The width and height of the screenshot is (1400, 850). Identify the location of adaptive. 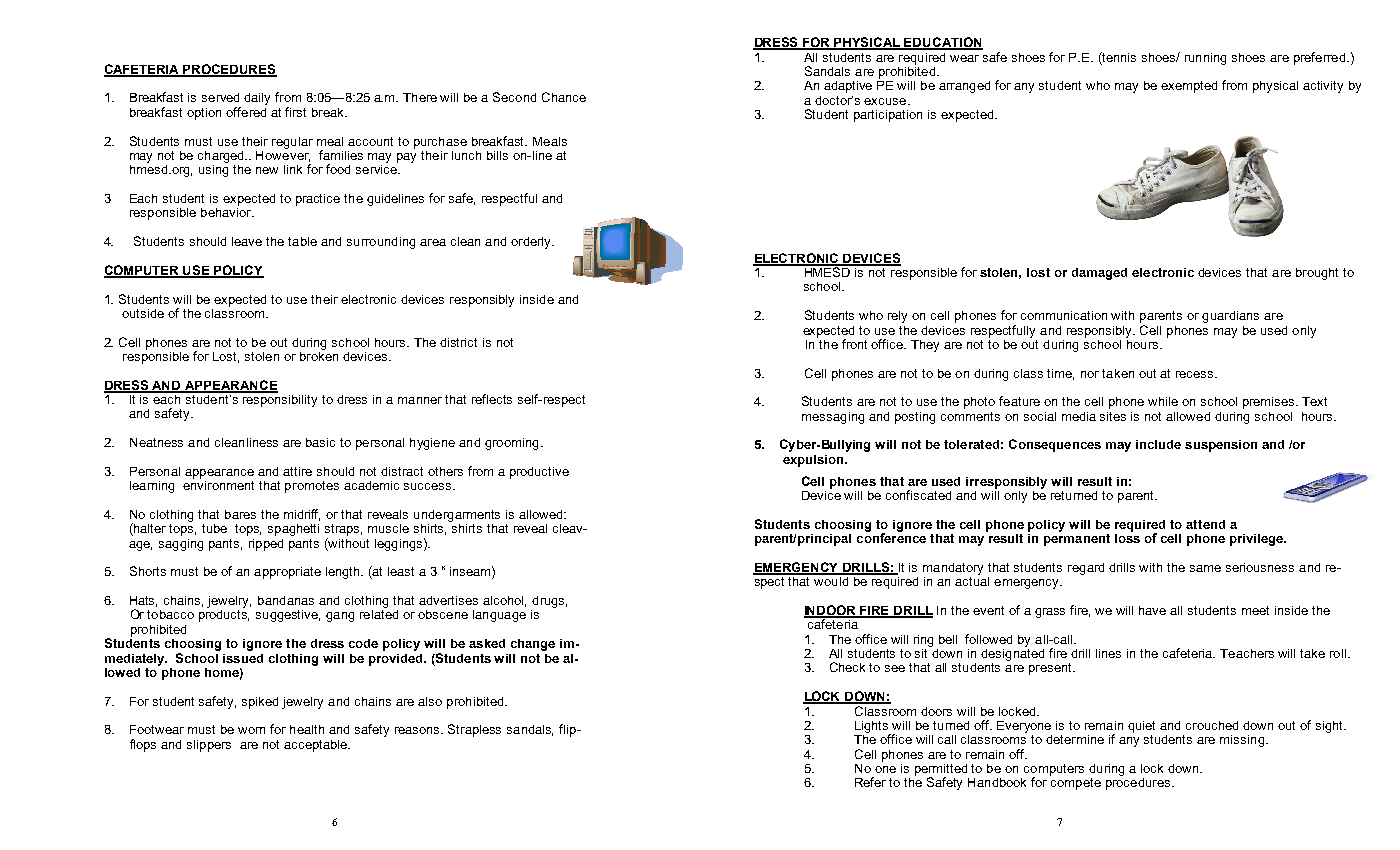
(848, 87).
